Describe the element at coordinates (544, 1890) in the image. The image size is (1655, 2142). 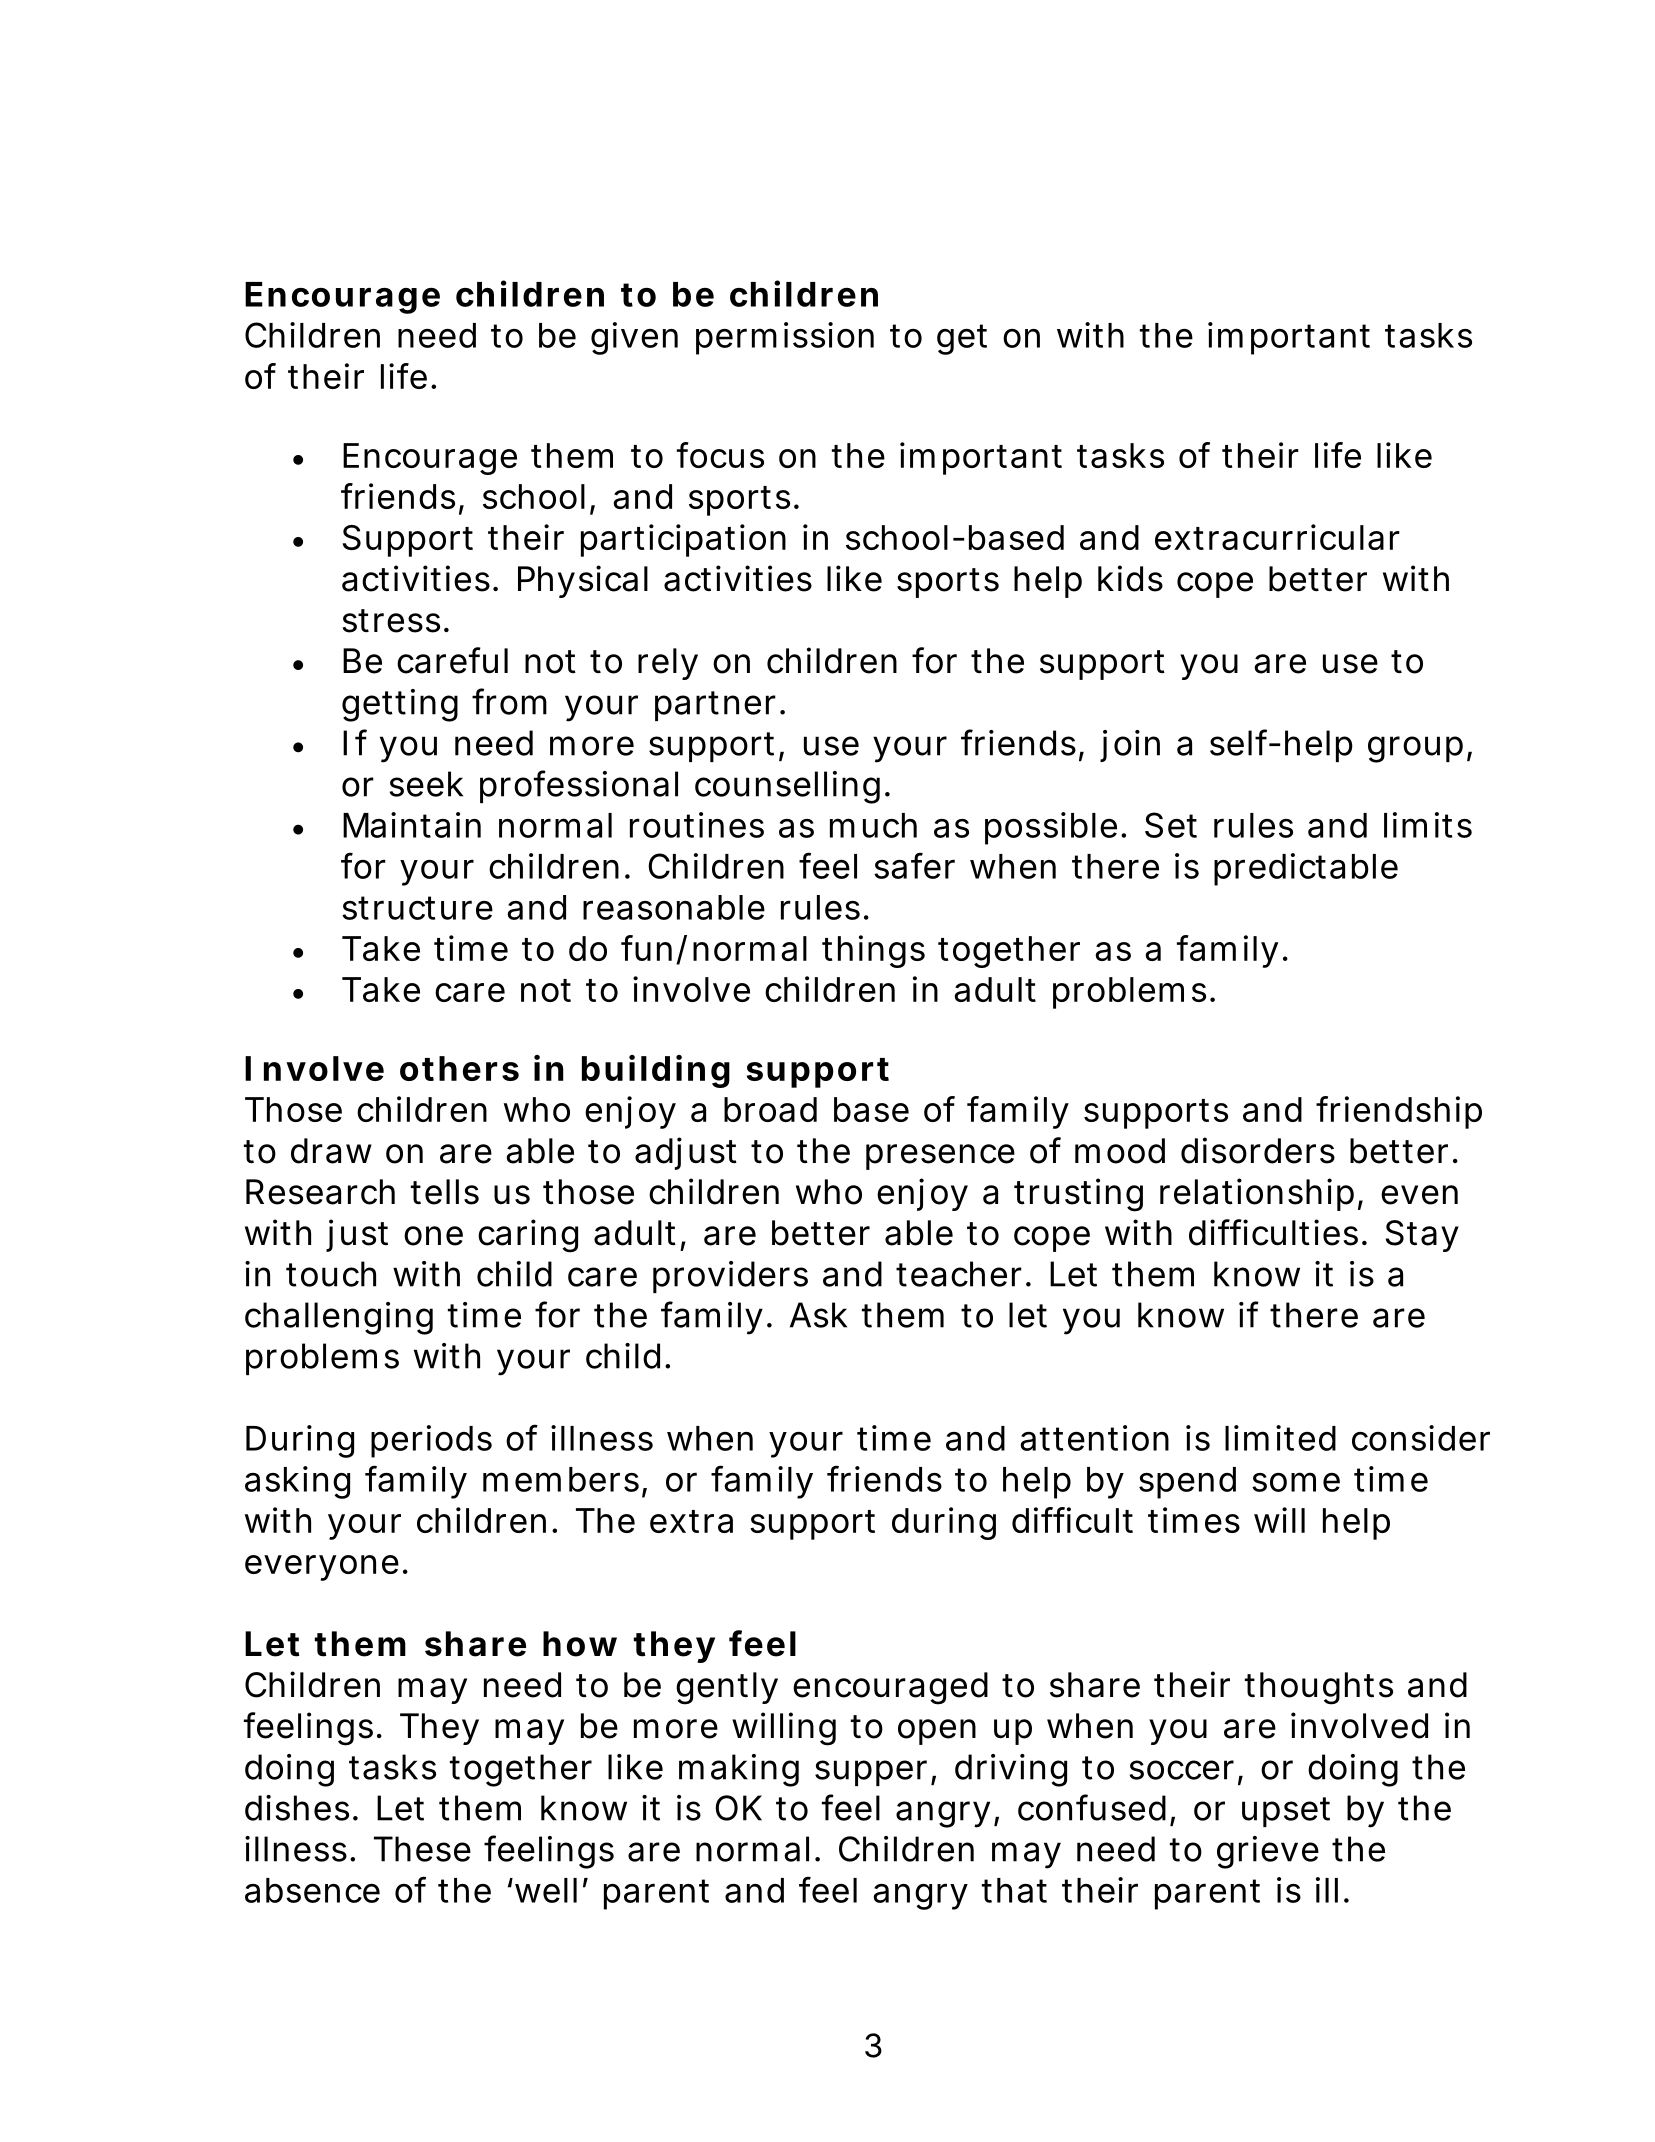
I see `well` at that location.
